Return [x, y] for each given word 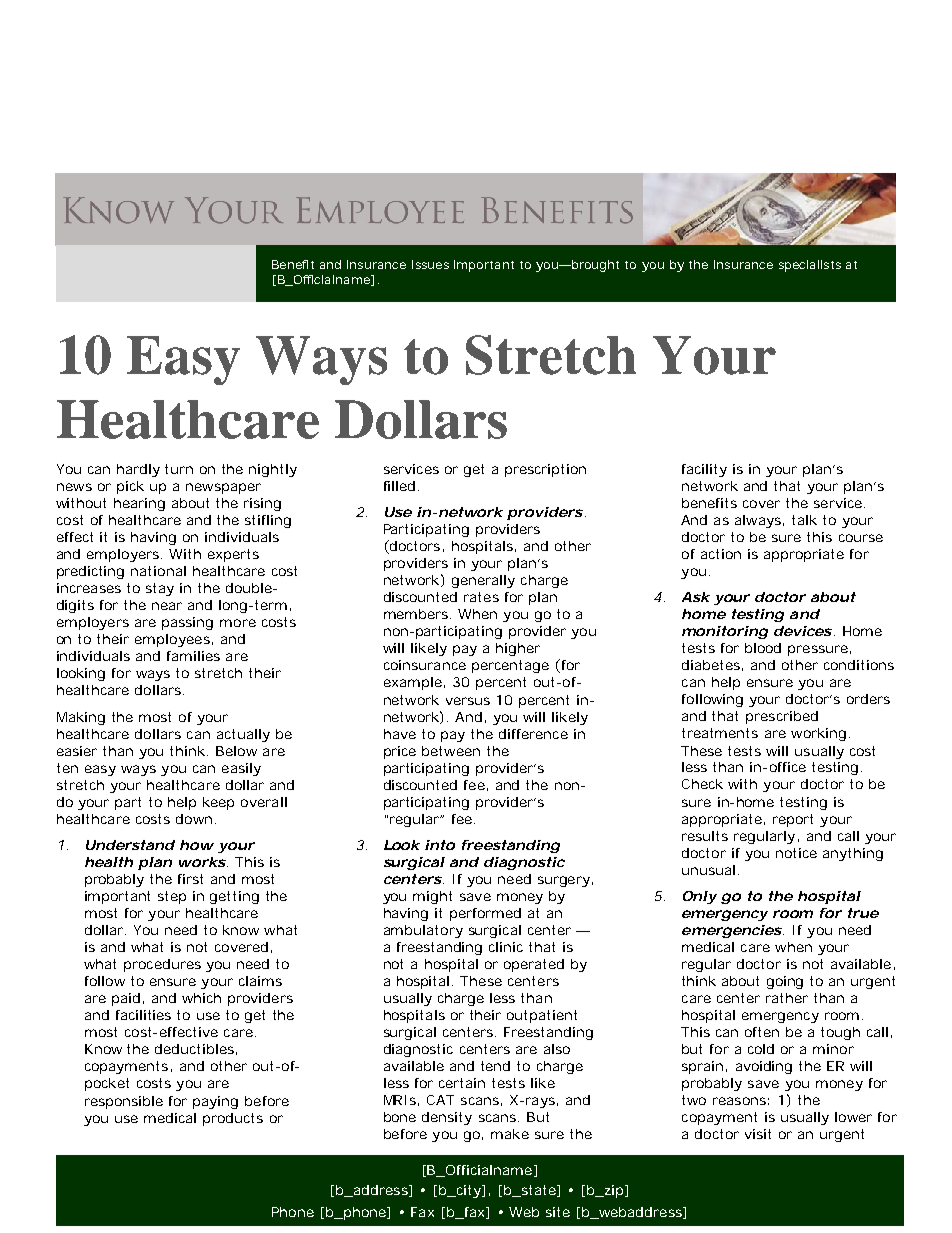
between [451, 751]
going [785, 982]
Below [236, 751]
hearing [139, 504]
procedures [162, 965]
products [233, 1119]
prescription [545, 470]
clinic [506, 947]
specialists [810, 266]
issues [430, 264]
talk [804, 520]
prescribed [782, 717]
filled [399, 486]
